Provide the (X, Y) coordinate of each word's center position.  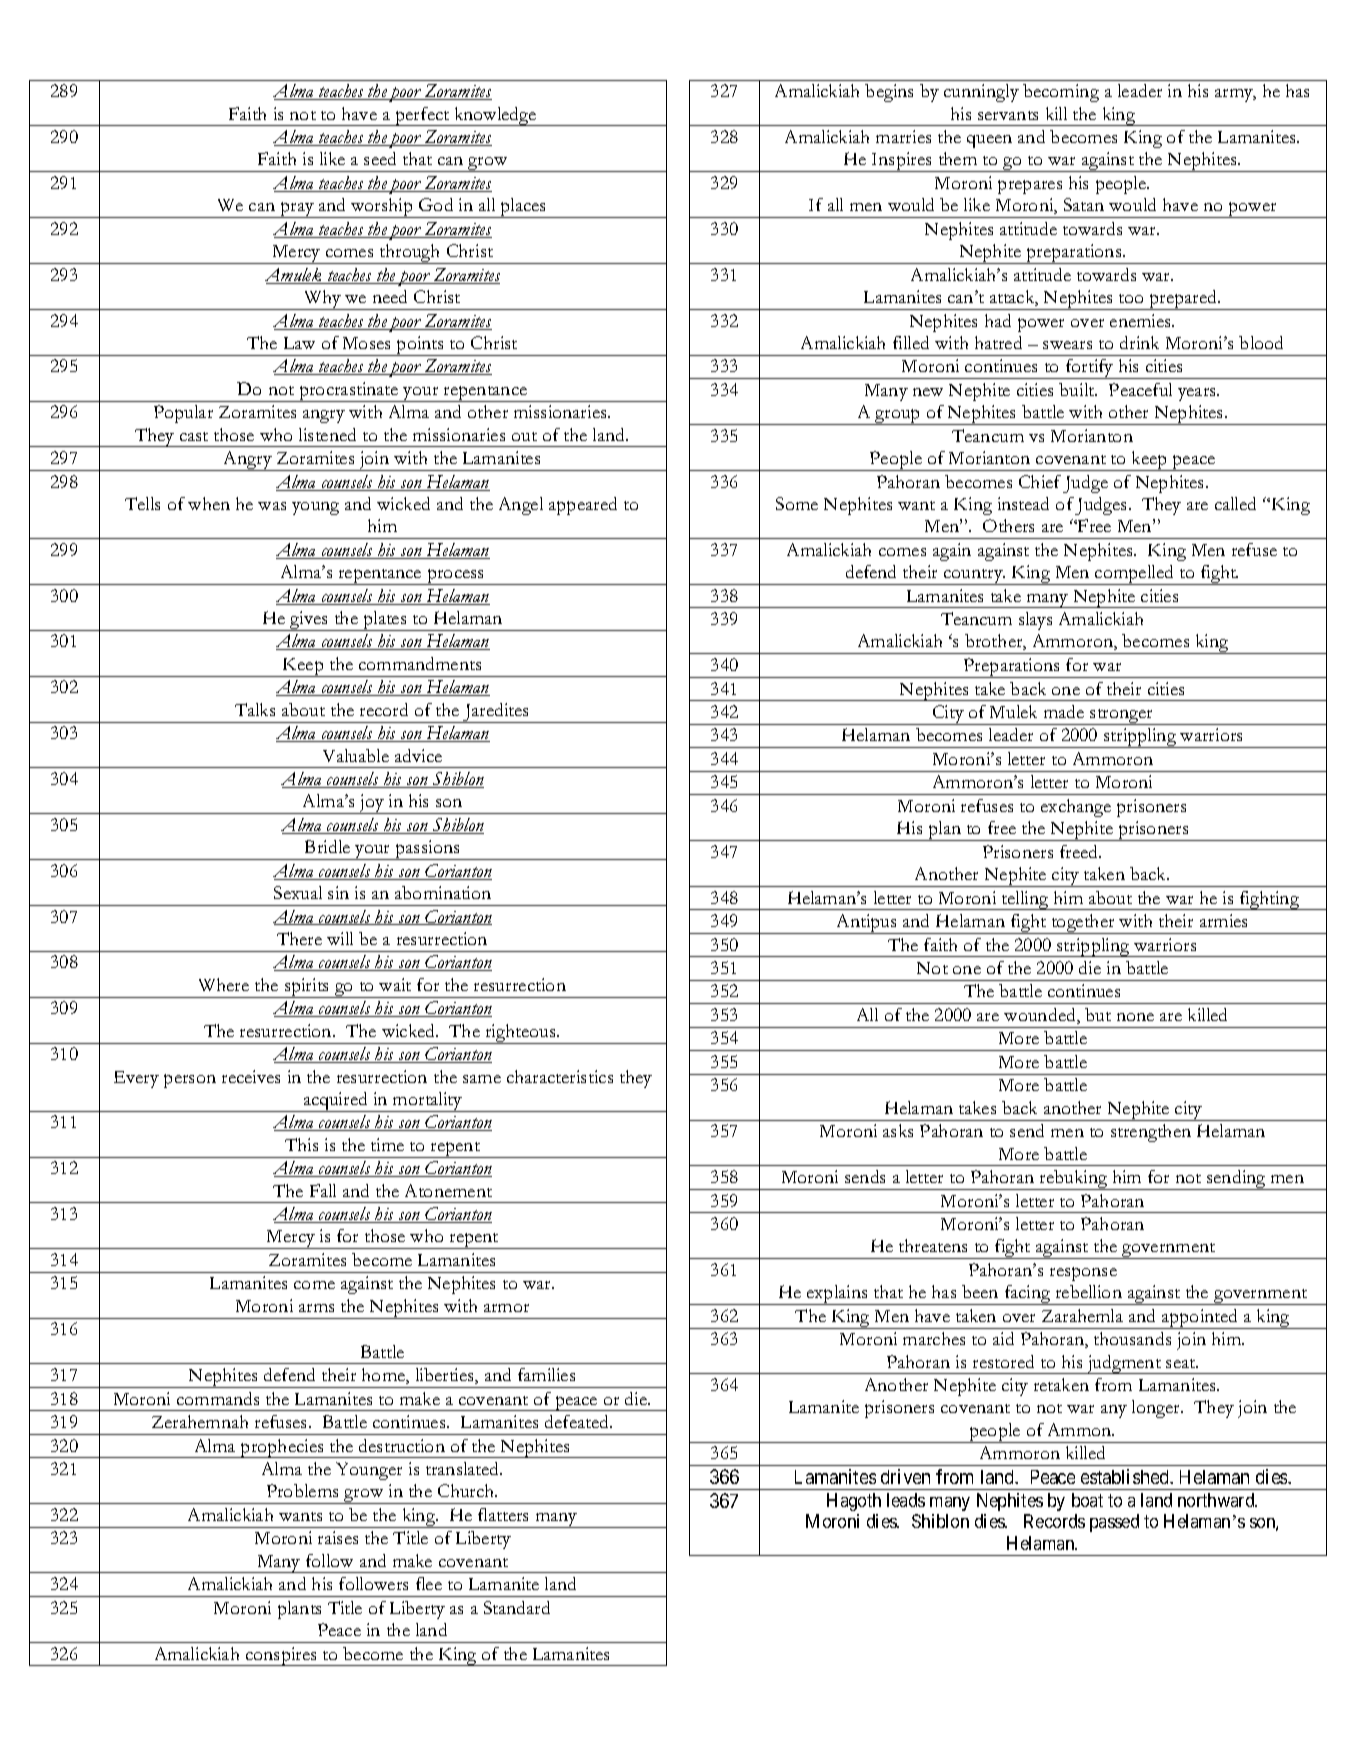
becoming (1061, 93)
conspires (281, 1656)
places (523, 208)
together (1083, 924)
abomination (443, 892)
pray (297, 210)
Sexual (298, 892)
